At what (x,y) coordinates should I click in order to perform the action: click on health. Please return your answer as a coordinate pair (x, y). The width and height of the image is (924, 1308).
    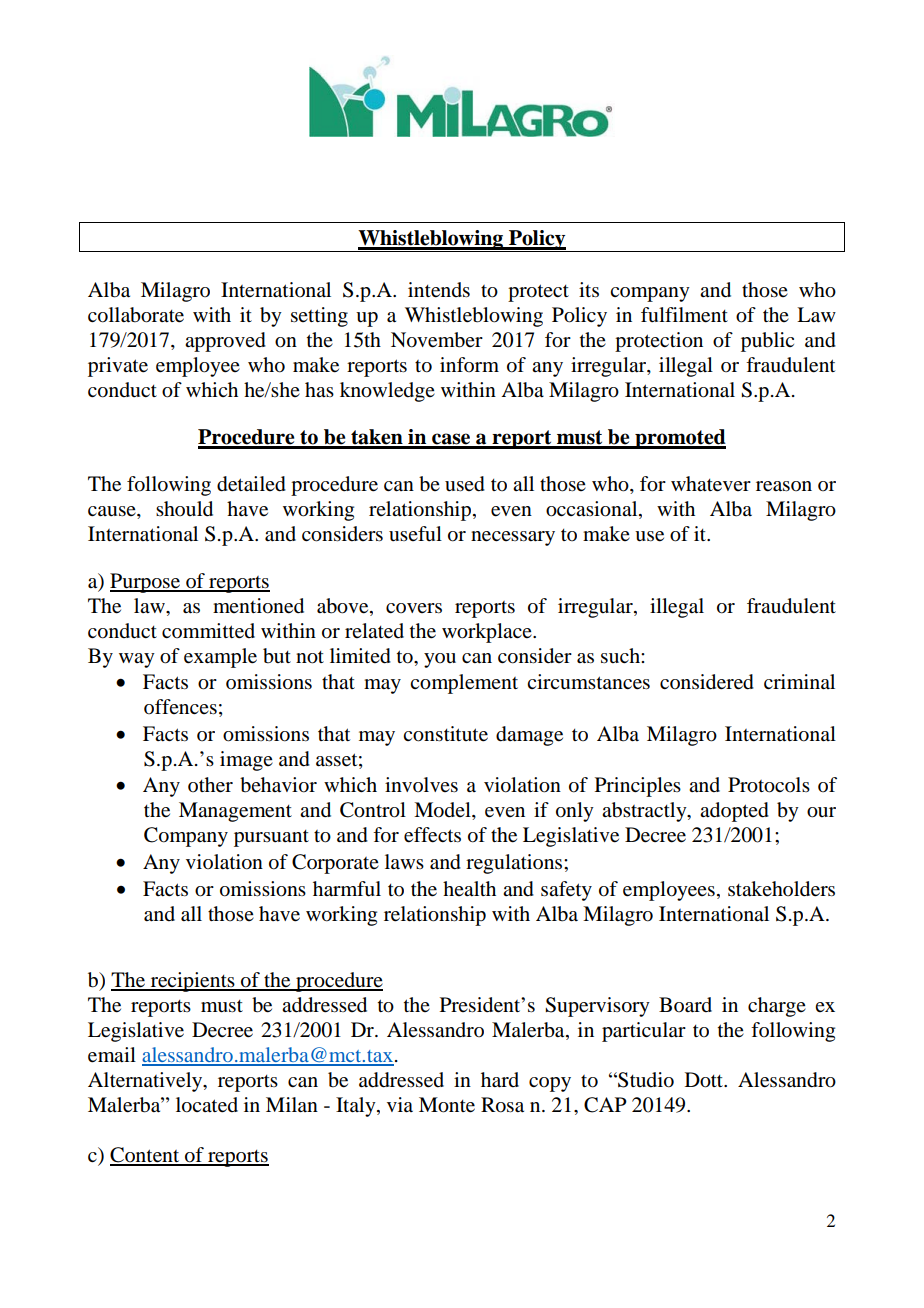
    Looking at the image, I should click on (469, 888).
